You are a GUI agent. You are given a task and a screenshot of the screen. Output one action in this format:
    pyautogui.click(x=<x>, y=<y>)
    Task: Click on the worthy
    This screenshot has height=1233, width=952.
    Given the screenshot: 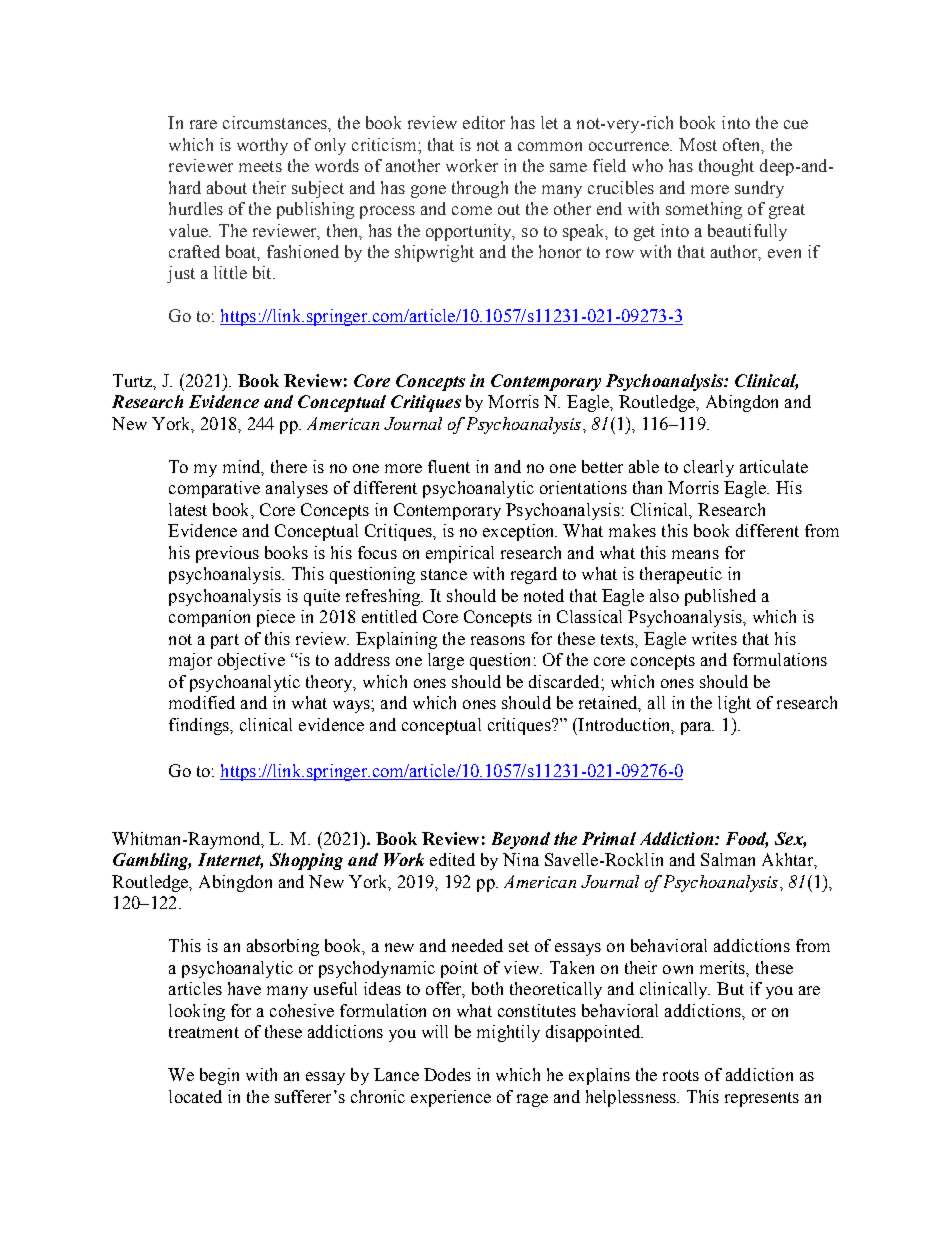 What is the action you would take?
    pyautogui.click(x=262, y=146)
